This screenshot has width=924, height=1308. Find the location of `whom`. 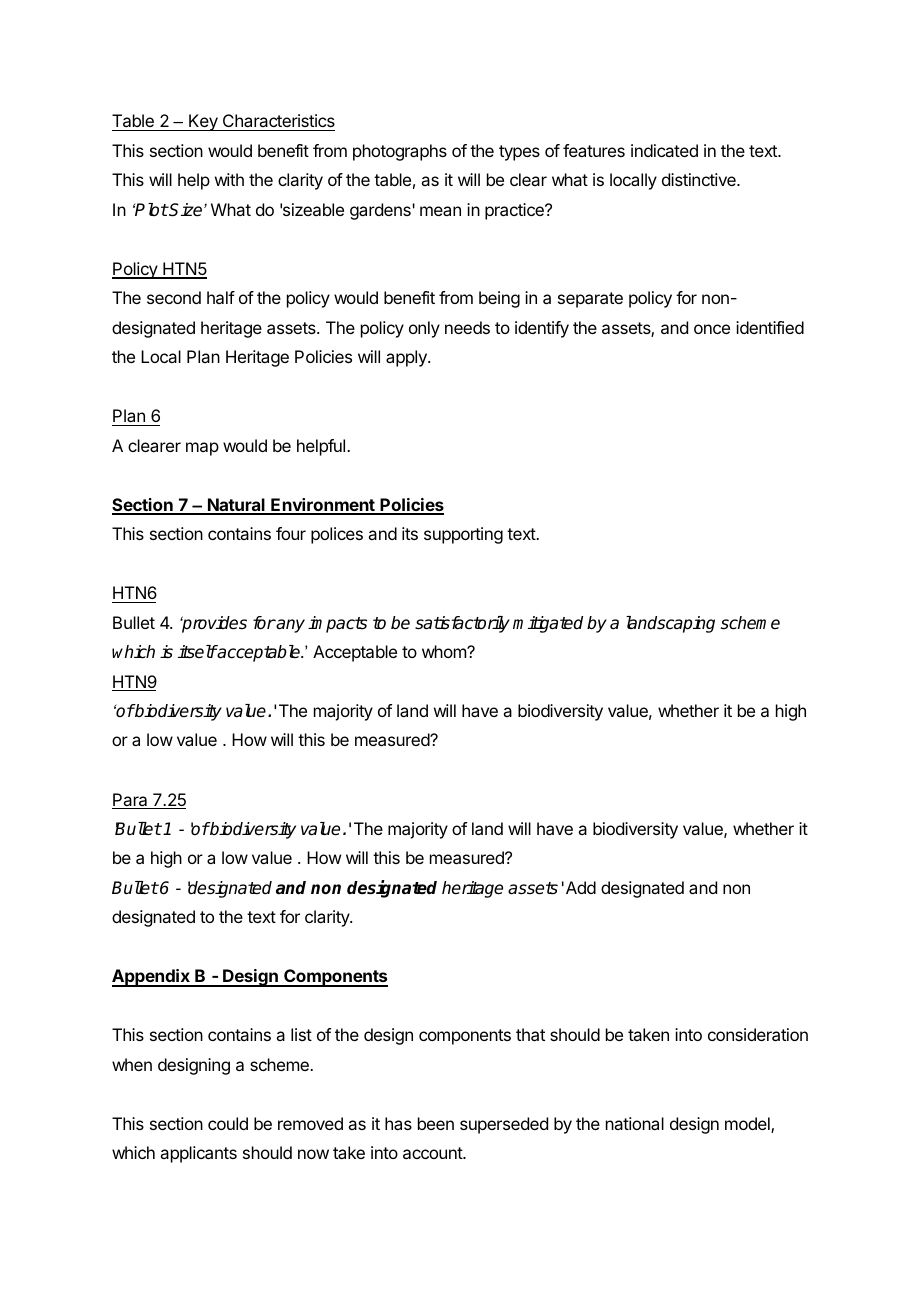

whom is located at coordinates (445, 651).
